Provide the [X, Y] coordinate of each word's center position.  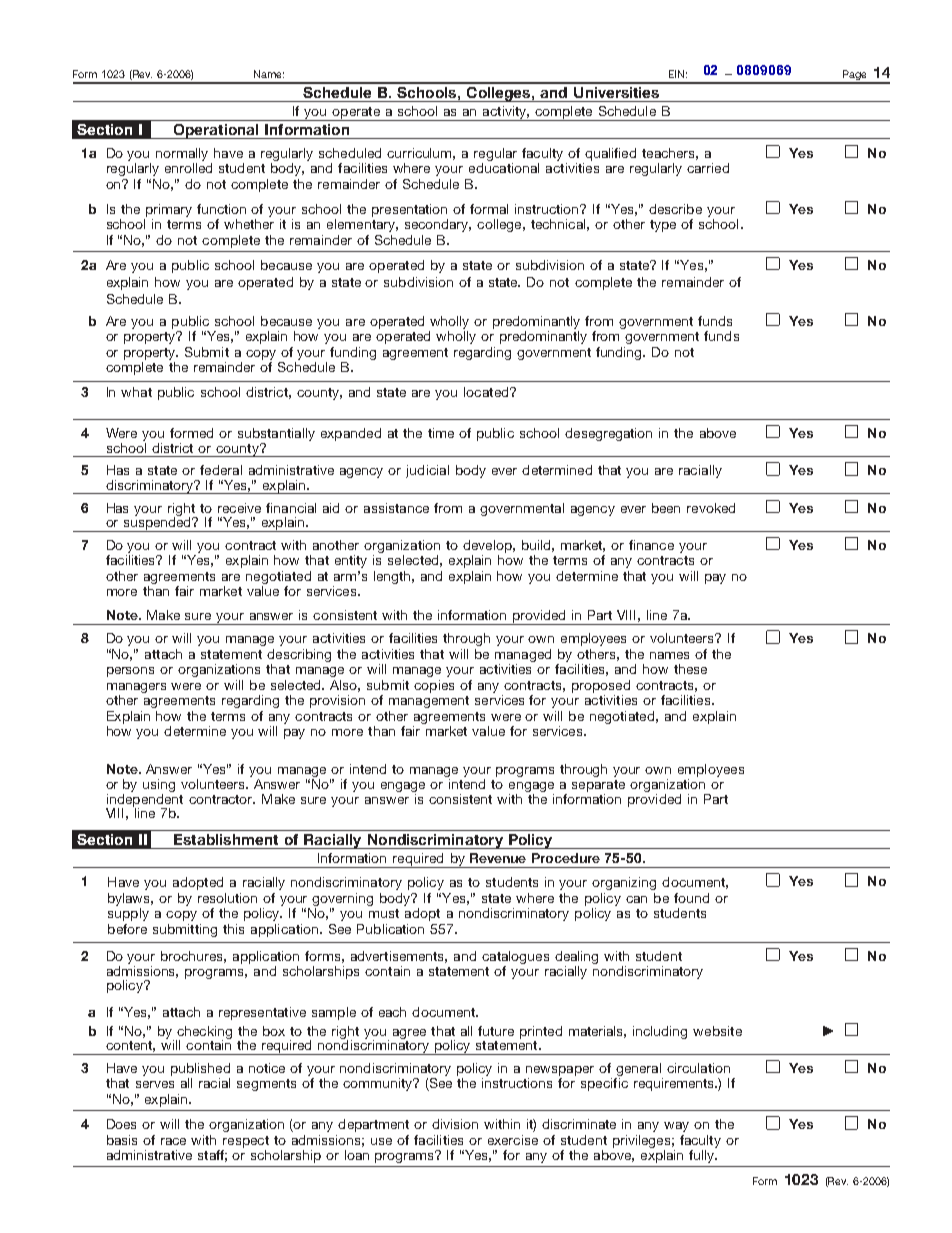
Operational [216, 131]
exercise [513, 1140]
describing [299, 655]
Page [854, 76]
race [173, 1141]
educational [504, 168]
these [690, 669]
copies [434, 686]
